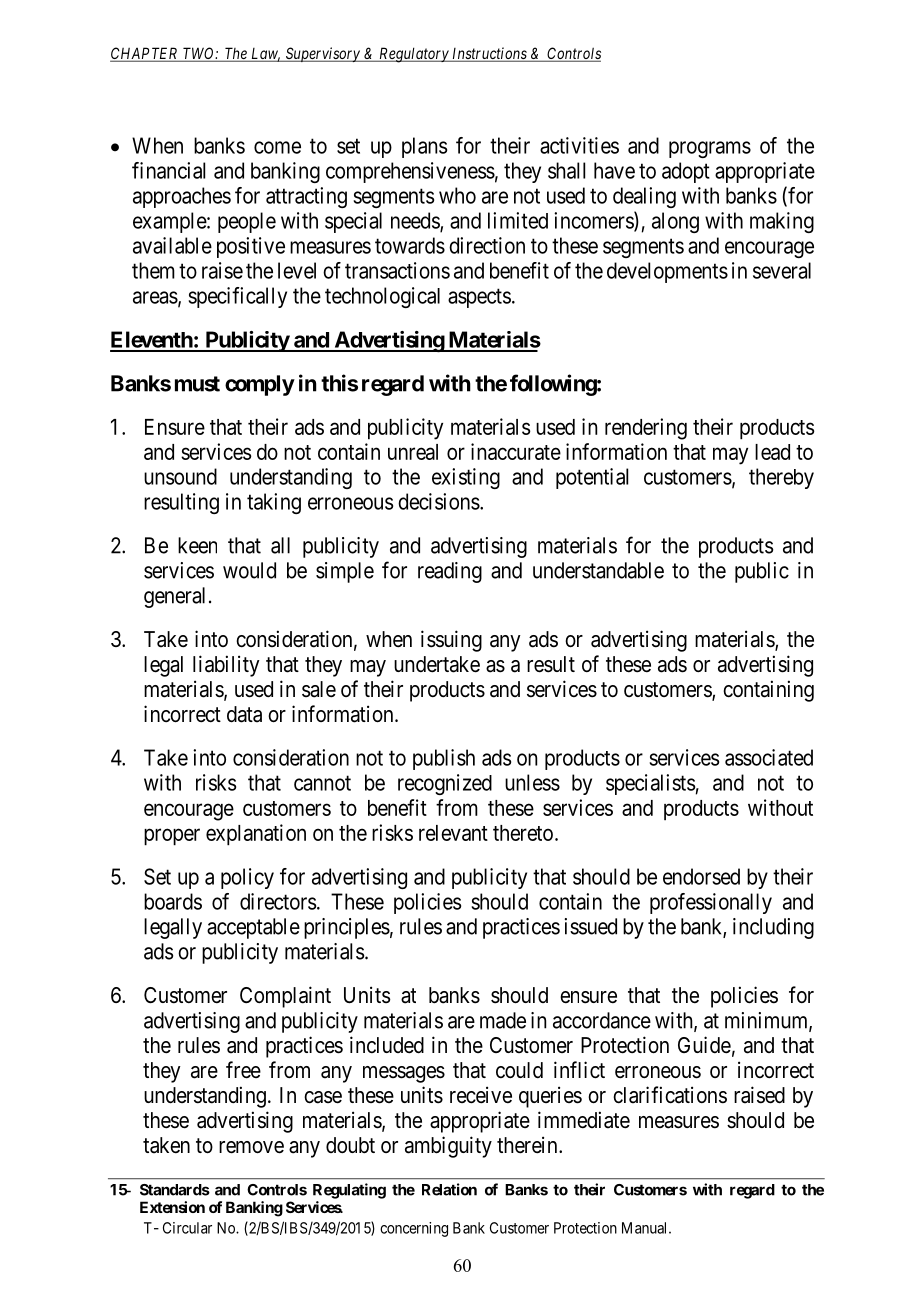  What do you see at coordinates (489, 54) in the image?
I see `Instructions` at bounding box center [489, 54].
